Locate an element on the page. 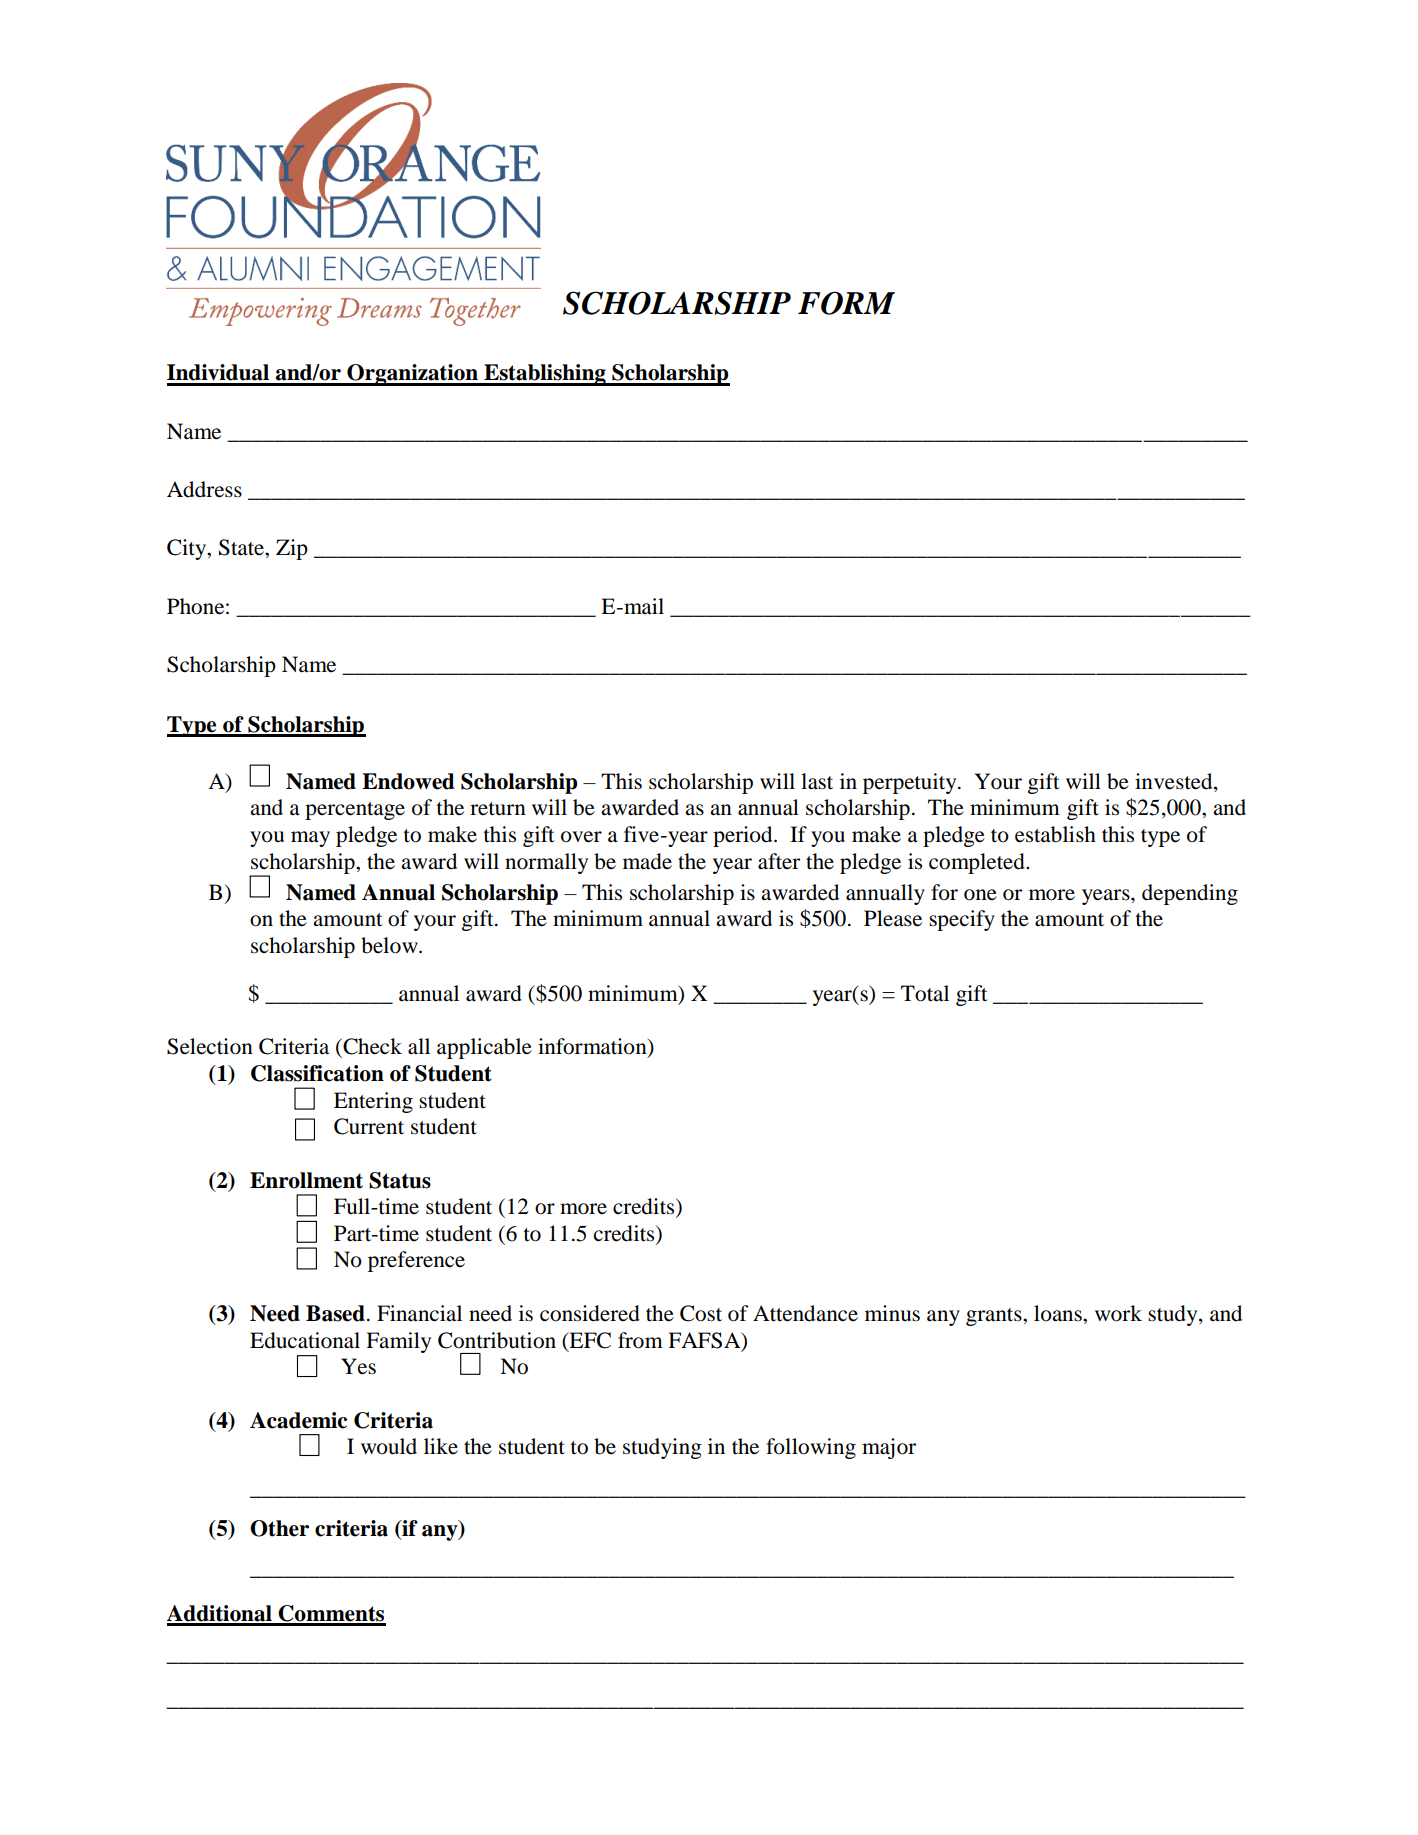  perpetuity is located at coordinates (911, 783).
